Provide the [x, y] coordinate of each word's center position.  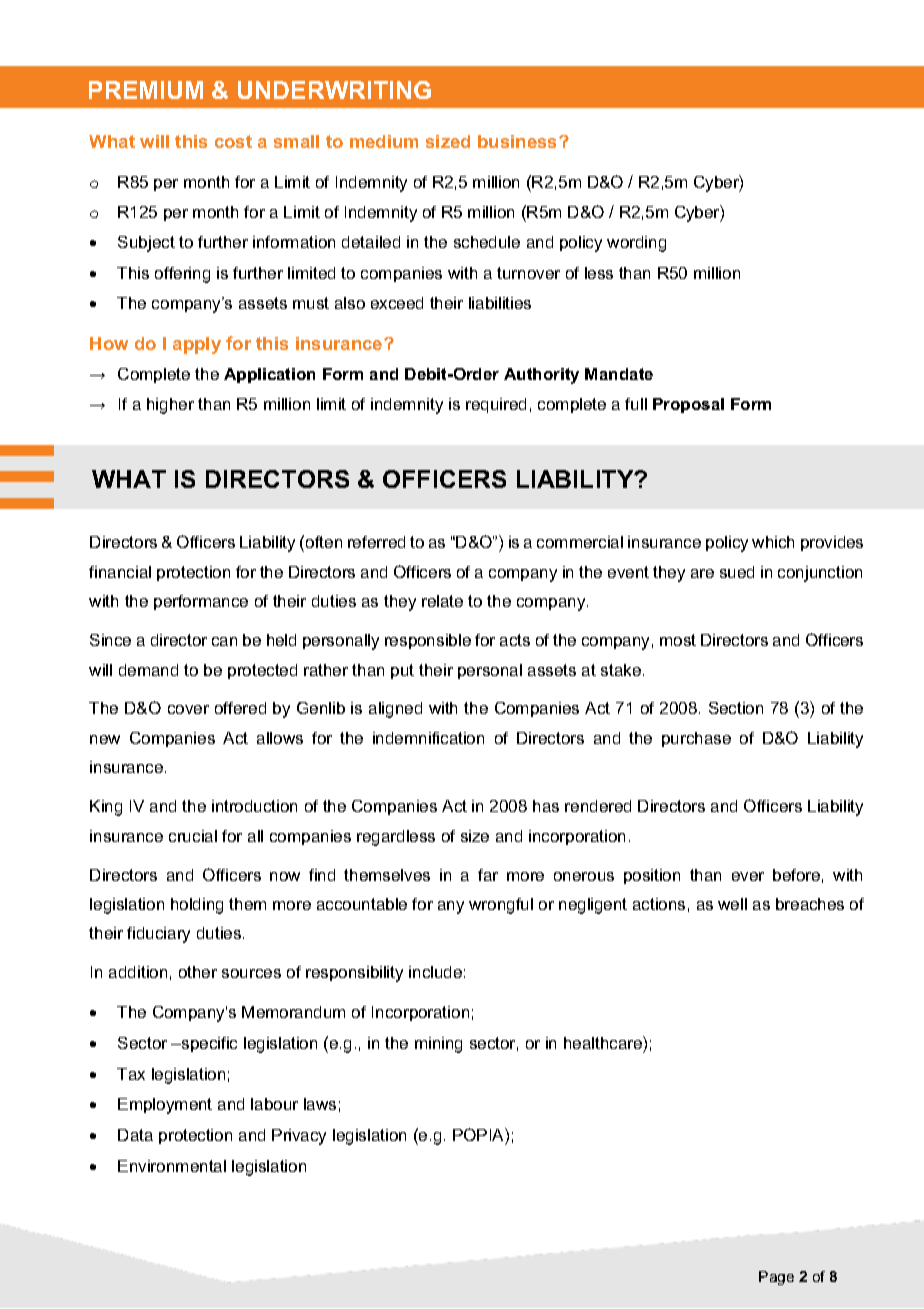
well [732, 904]
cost [233, 141]
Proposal [688, 405]
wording [636, 244]
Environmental [172, 1166]
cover [188, 709]
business [519, 141]
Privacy [299, 1137]
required [496, 405]
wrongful [501, 906]
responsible [428, 641]
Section [736, 708]
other [198, 972]
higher [170, 406]
